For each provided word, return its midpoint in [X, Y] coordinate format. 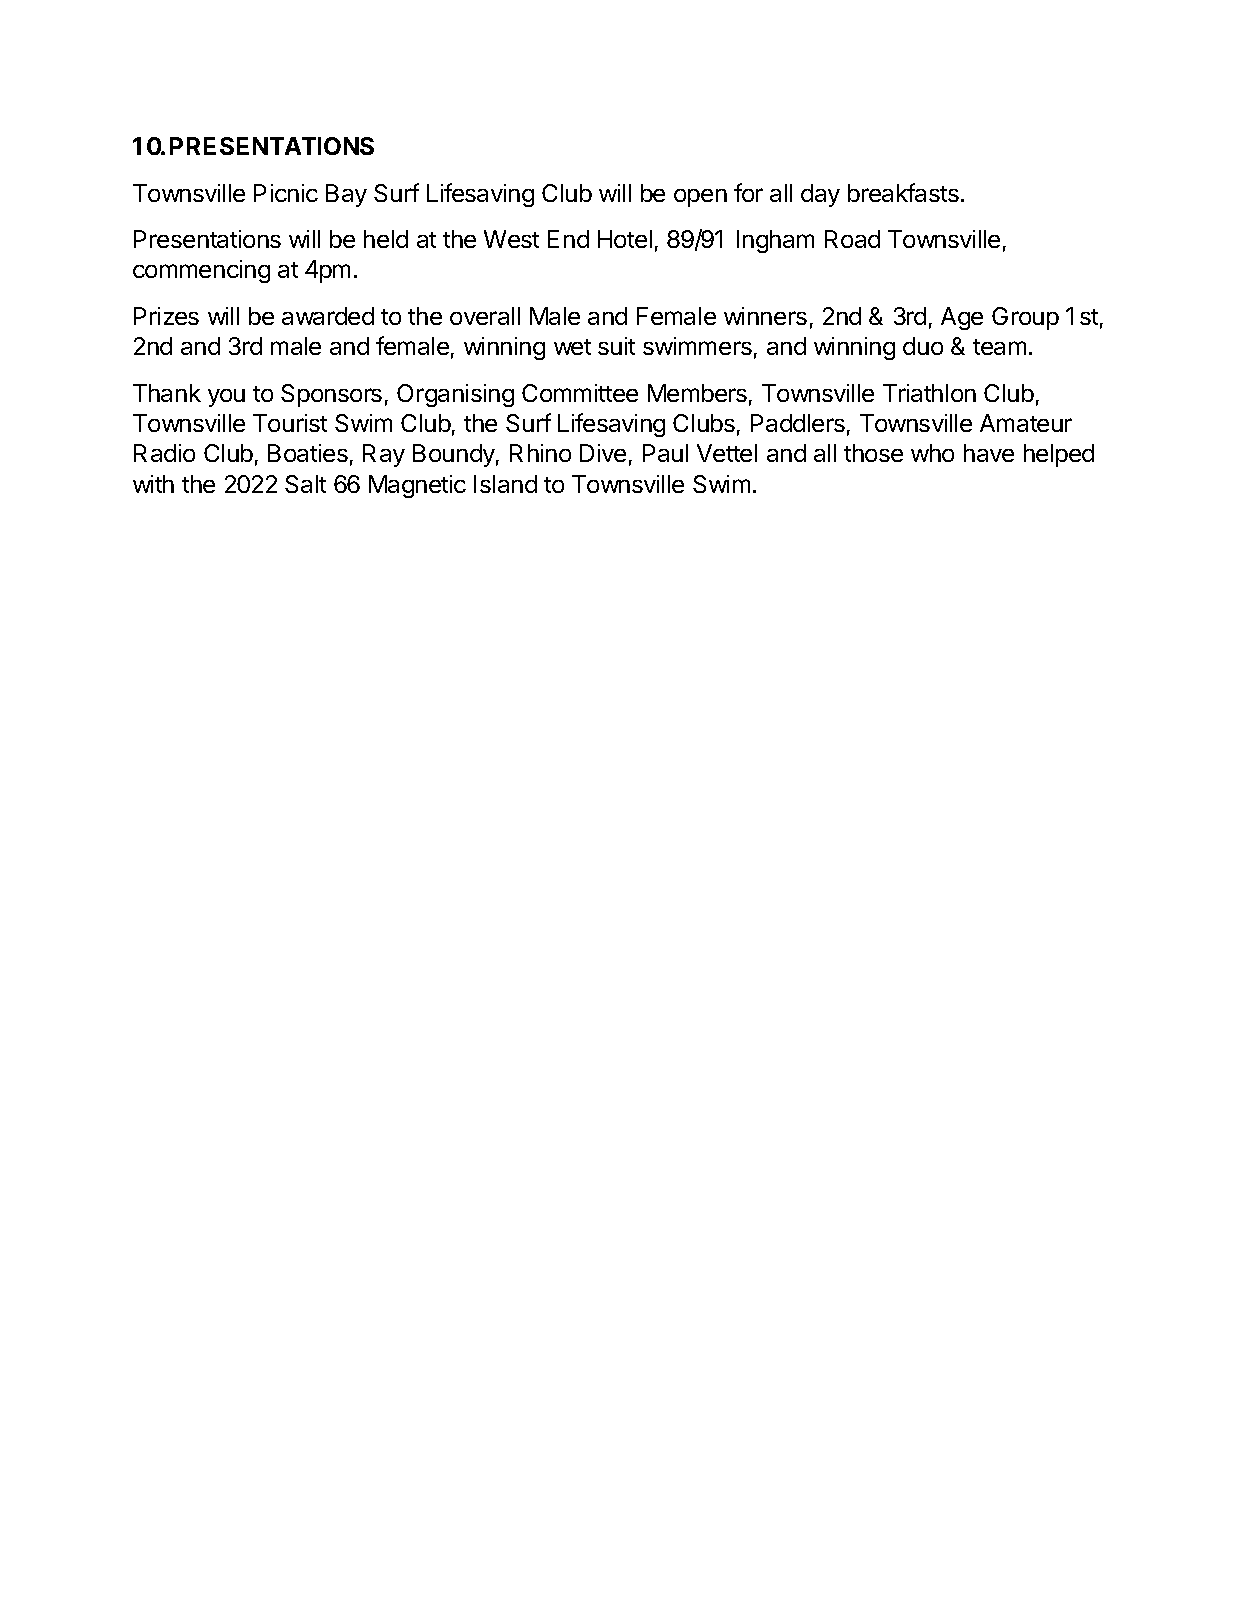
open [700, 198]
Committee [580, 393]
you [226, 398]
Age [962, 318]
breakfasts [903, 192]
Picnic [286, 193]
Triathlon [929, 393]
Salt [305, 484]
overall [485, 316]
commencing [201, 271]
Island [505, 484]
